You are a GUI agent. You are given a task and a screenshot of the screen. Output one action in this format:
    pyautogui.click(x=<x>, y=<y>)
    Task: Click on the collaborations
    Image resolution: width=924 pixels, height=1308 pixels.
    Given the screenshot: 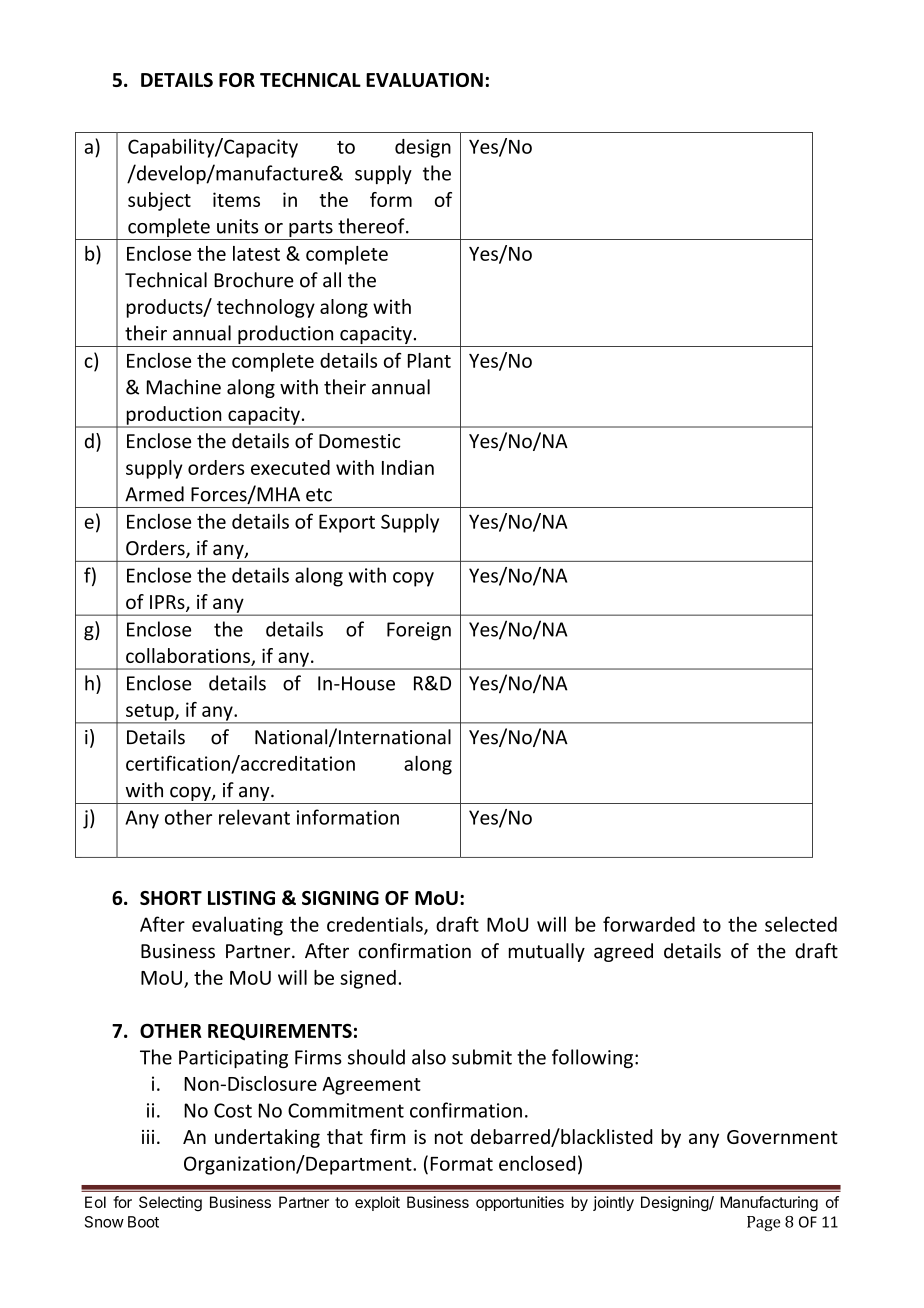 What is the action you would take?
    pyautogui.click(x=189, y=657)
